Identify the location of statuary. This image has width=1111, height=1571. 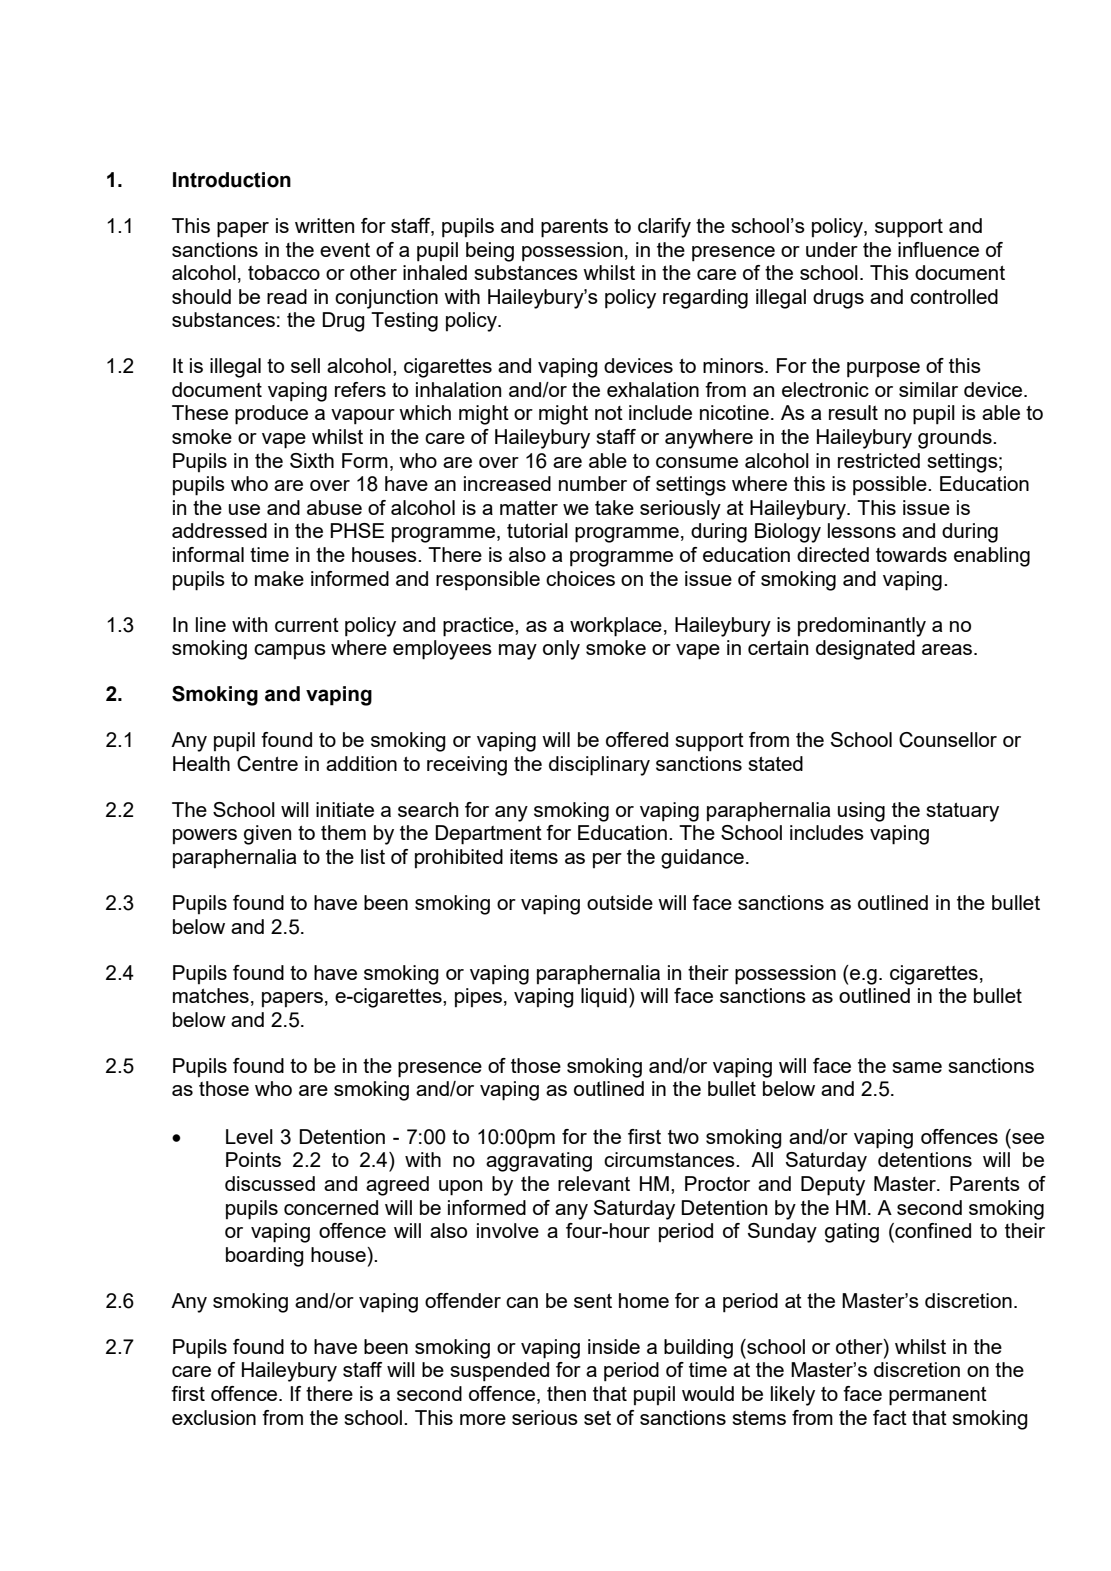
(962, 812).
